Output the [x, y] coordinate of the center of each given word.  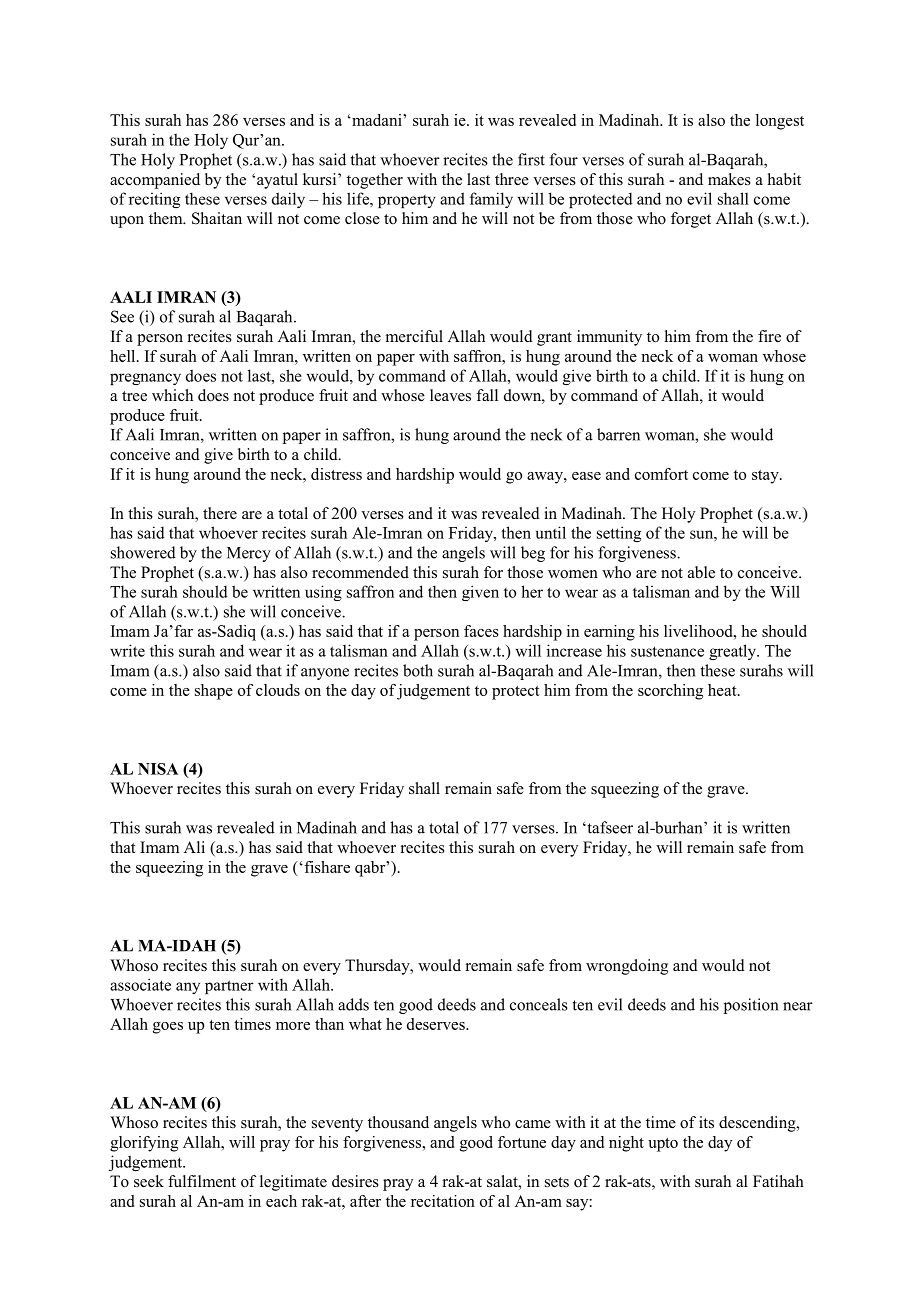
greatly [734, 652]
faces [481, 631]
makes [729, 179]
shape [214, 692]
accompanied [155, 181]
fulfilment [202, 1181]
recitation [443, 1201]
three [512, 179]
